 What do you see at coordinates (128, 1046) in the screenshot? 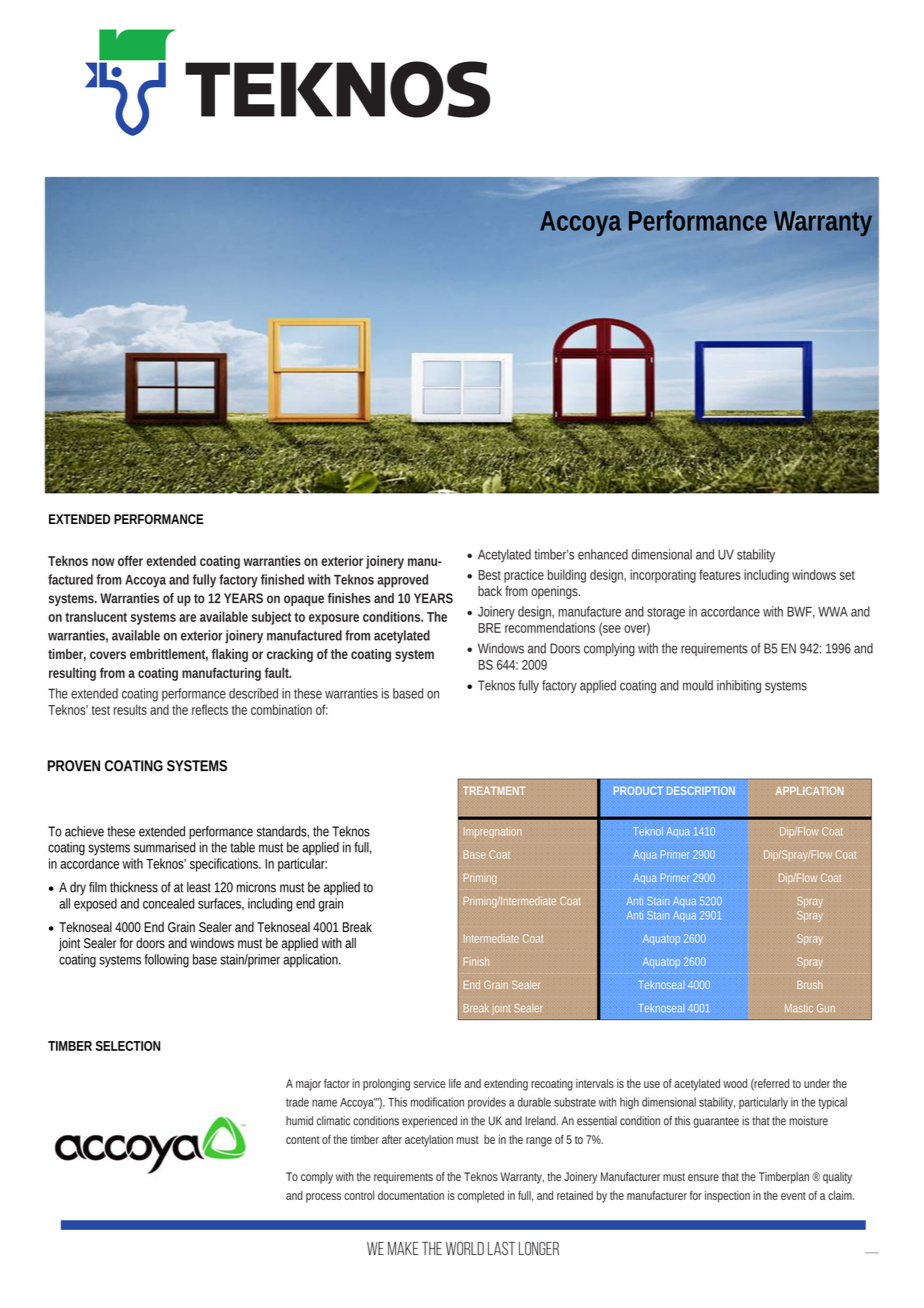
I see `SELECTION` at bounding box center [128, 1046].
